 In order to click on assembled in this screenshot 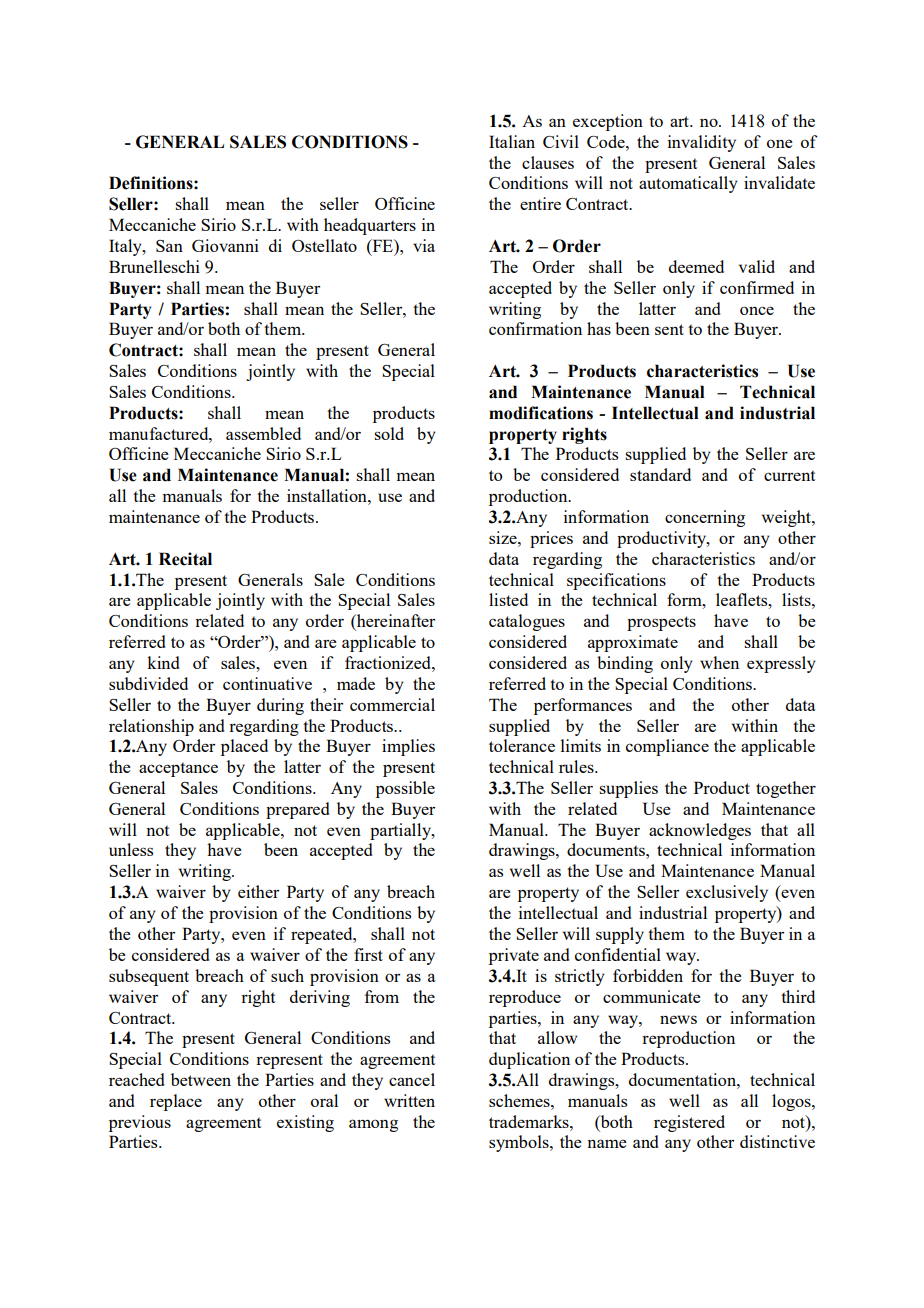, I will do `click(263, 433)`.
